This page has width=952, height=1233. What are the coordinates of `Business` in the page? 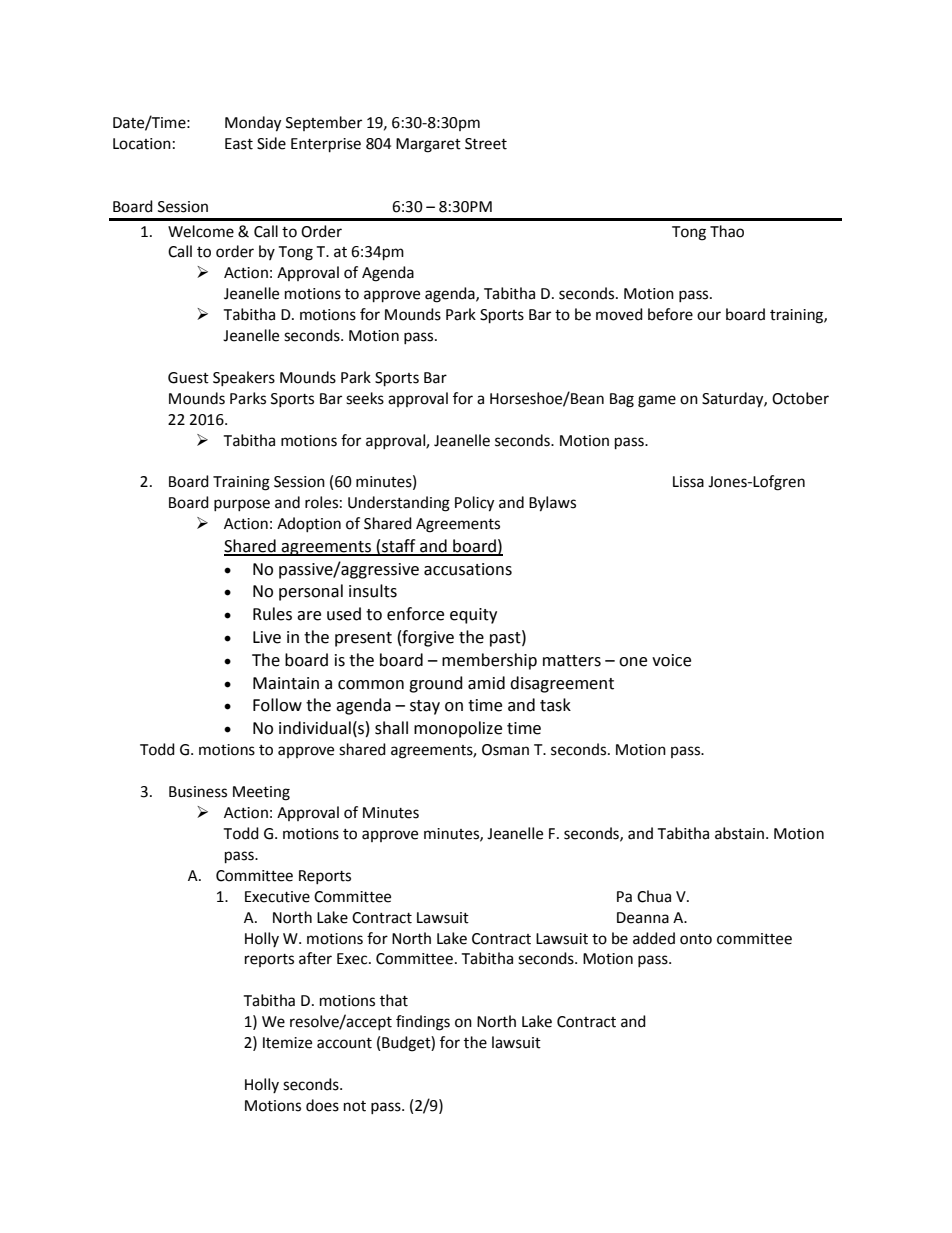 It's located at (198, 792).
